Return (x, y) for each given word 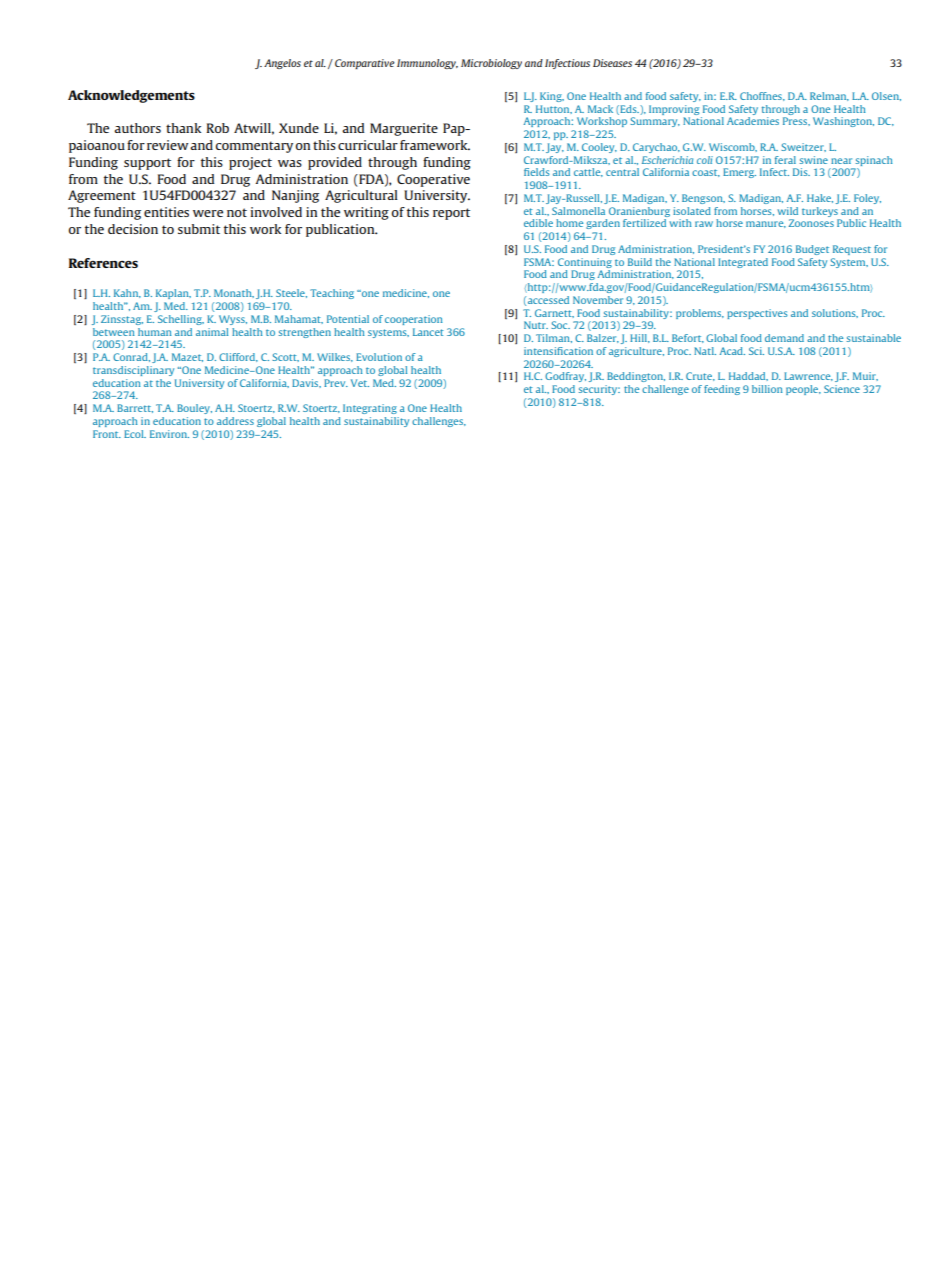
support (147, 164)
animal (212, 332)
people (803, 390)
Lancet (428, 332)
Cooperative (433, 180)
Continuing (585, 263)
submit (199, 229)
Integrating (370, 409)
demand (784, 338)
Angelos (282, 64)
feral (785, 160)
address (235, 421)
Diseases (612, 63)
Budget (812, 250)
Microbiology (491, 64)
